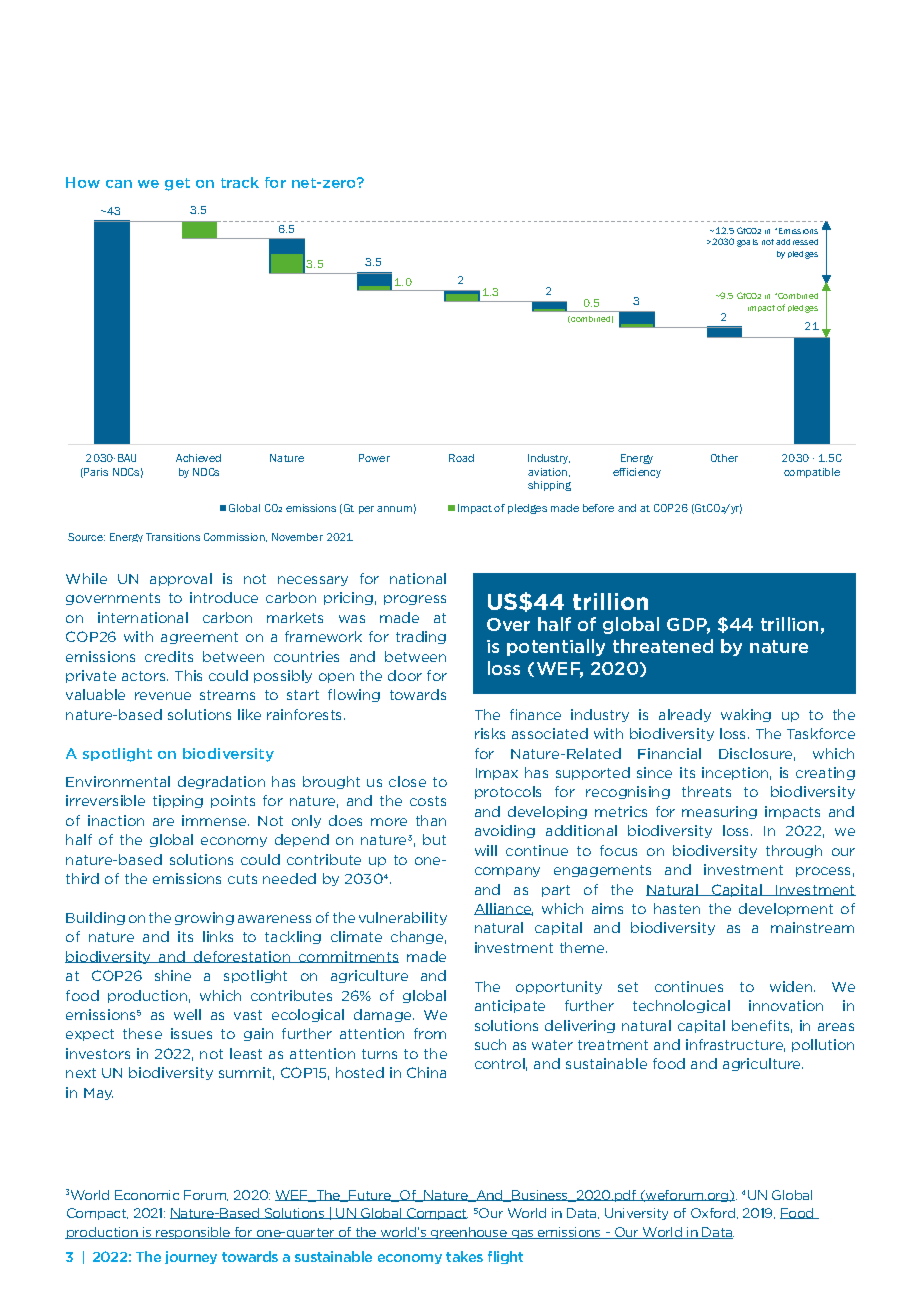  I want to click on responsible, so click(193, 1233).
